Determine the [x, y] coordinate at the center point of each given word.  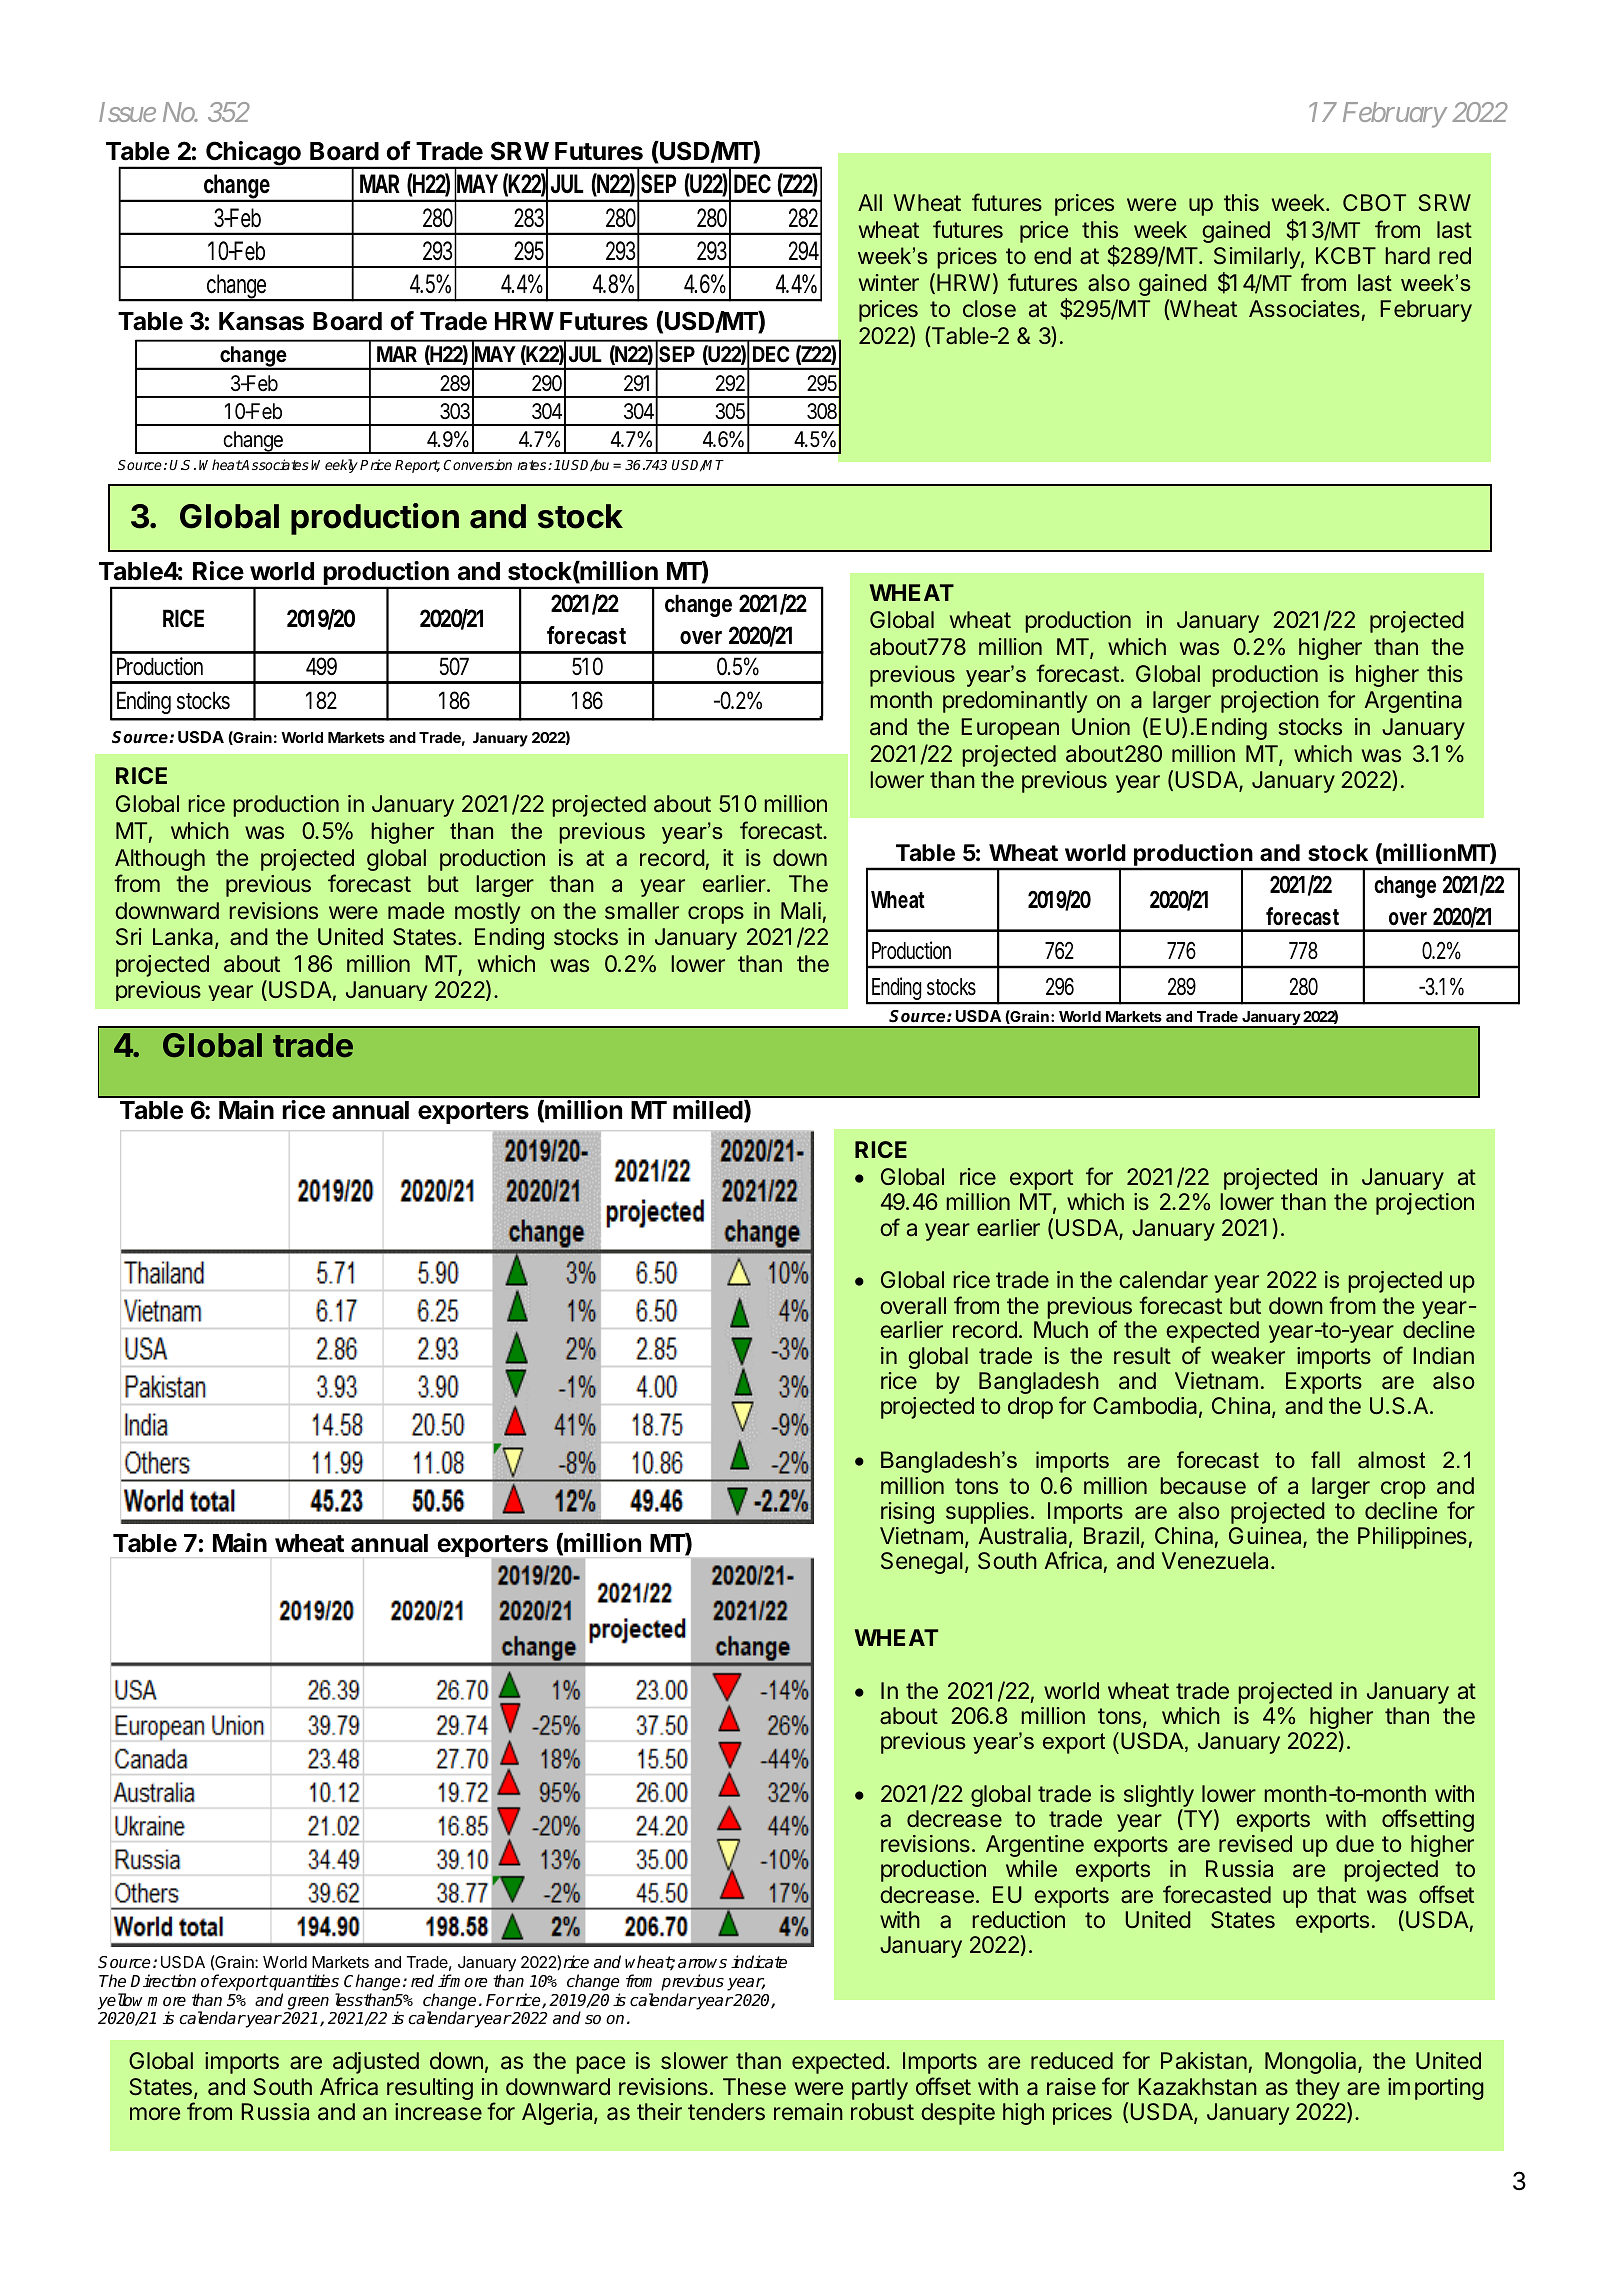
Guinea [1266, 1537]
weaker [1248, 1355]
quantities [303, 1982]
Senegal [922, 1563]
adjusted [376, 2063]
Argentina [1413, 702]
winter [889, 282]
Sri [129, 937]
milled [708, 1110]
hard [1408, 256]
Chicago [253, 155]
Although [160, 860]
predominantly [1015, 702]
